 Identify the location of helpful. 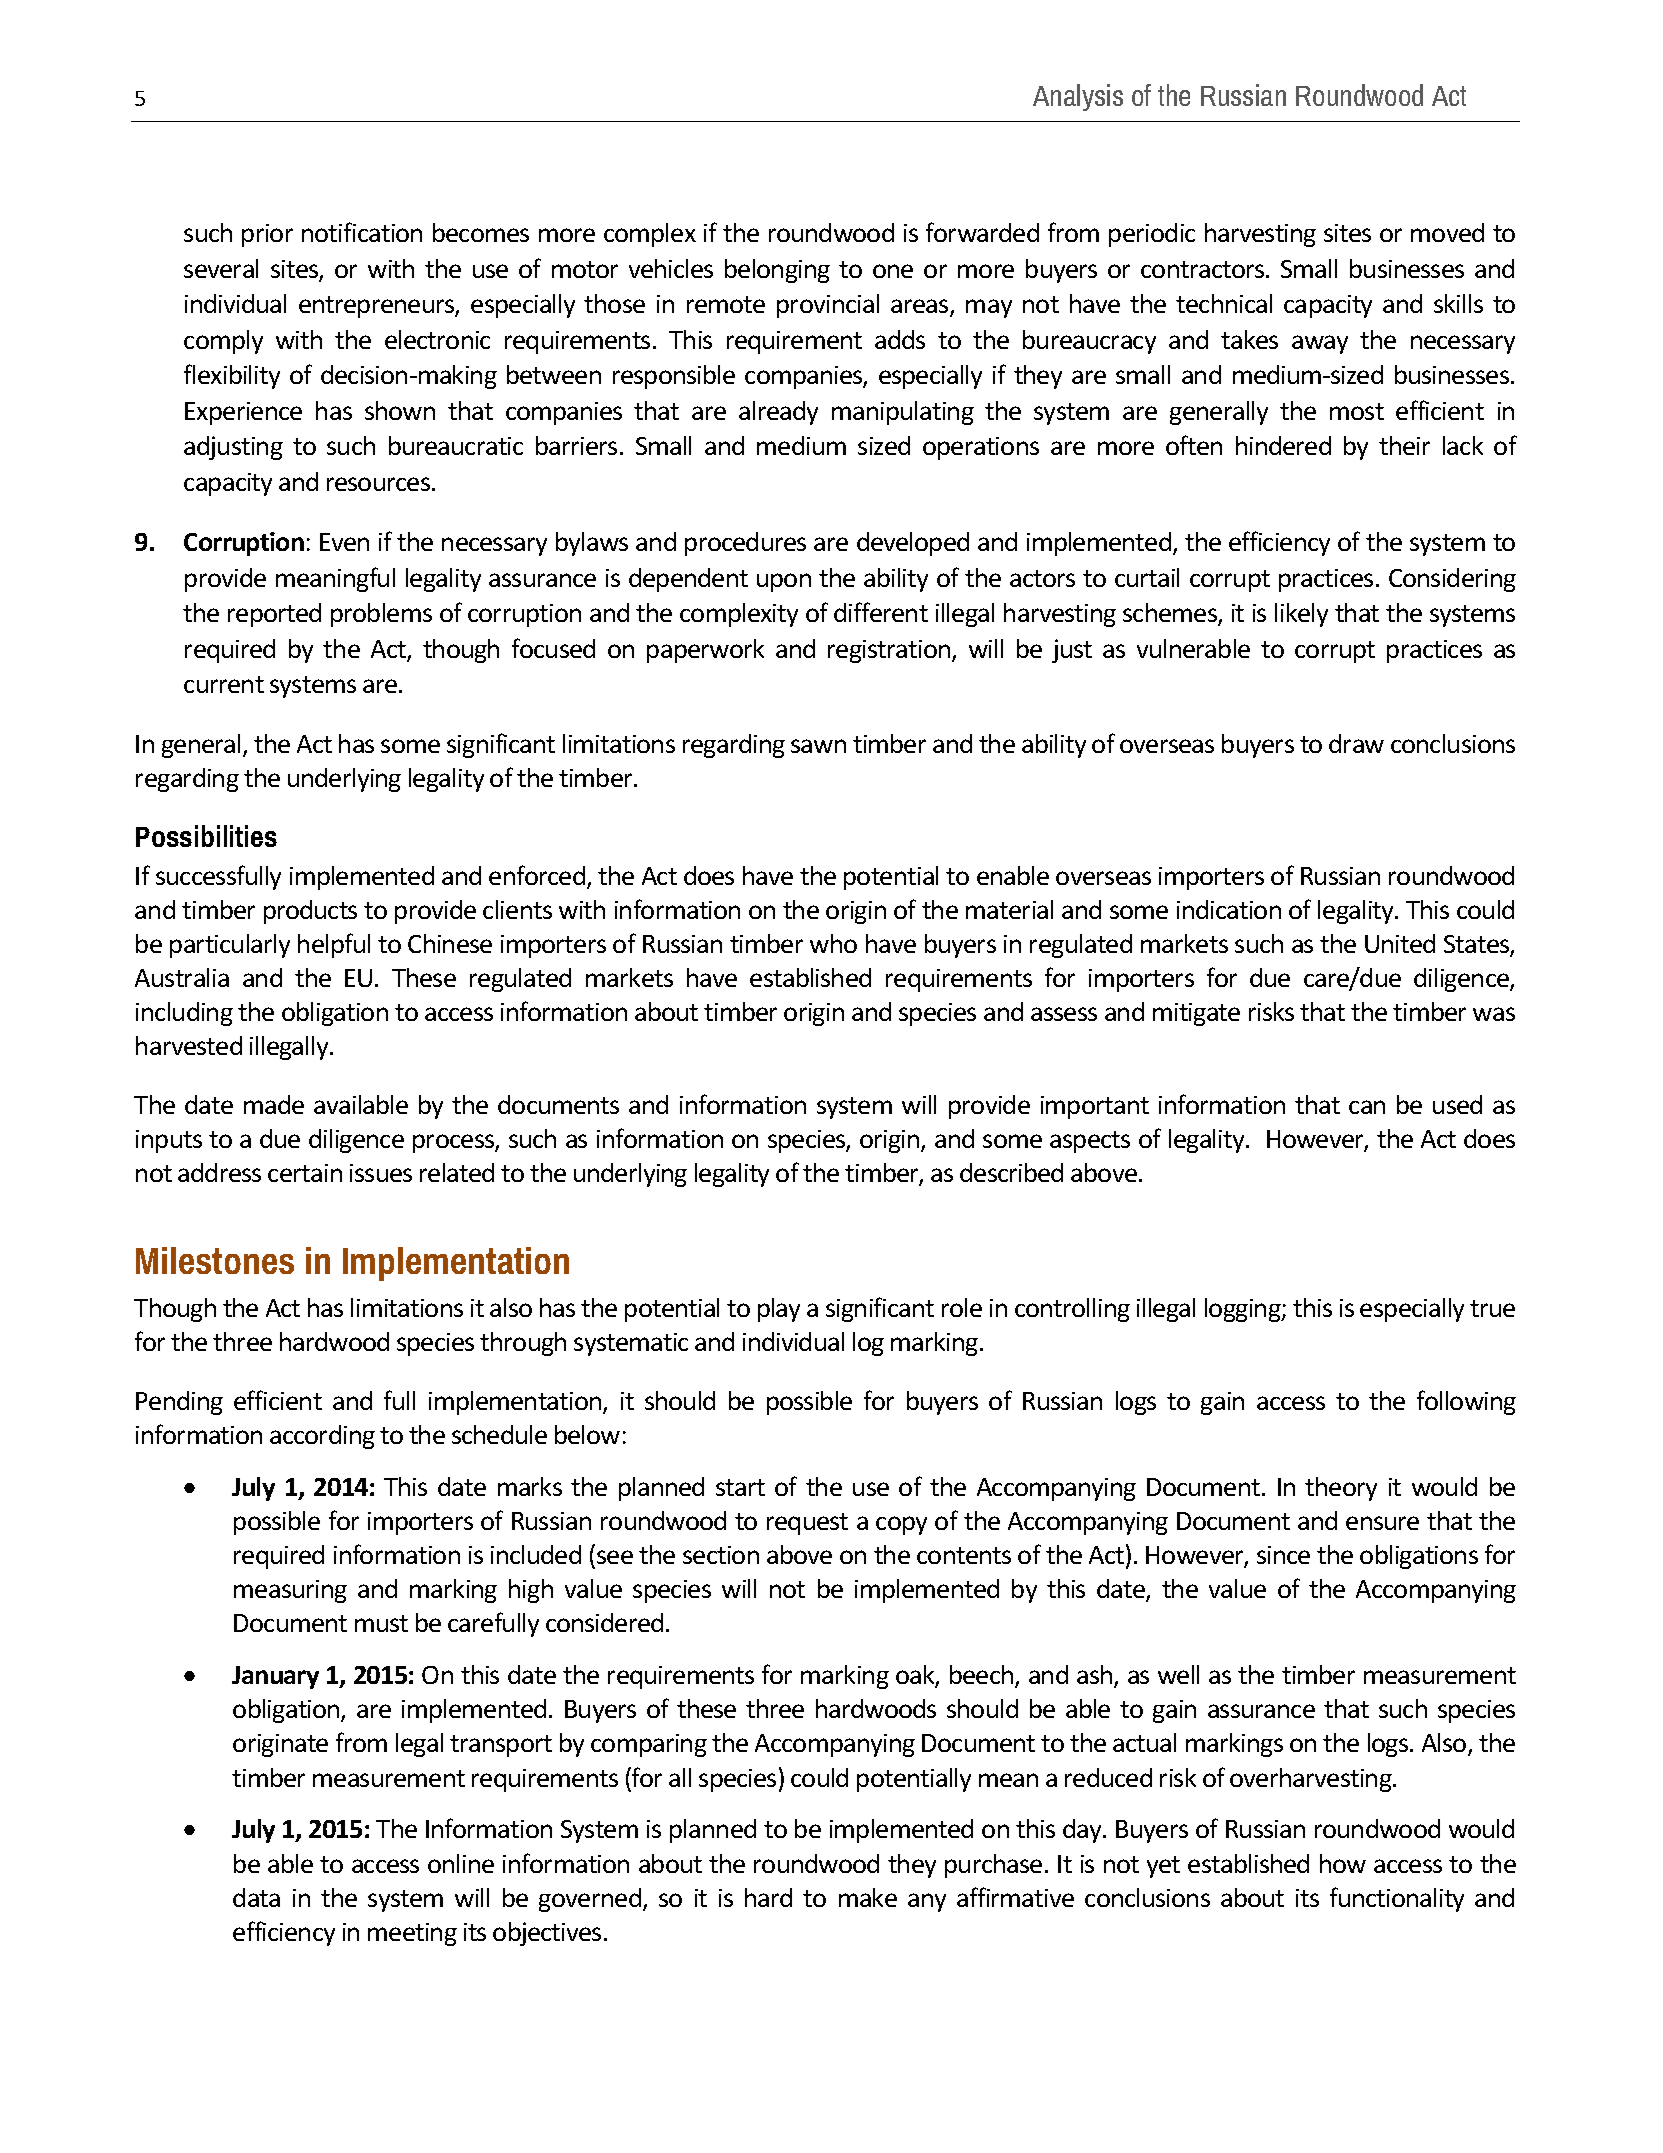
(334, 945).
